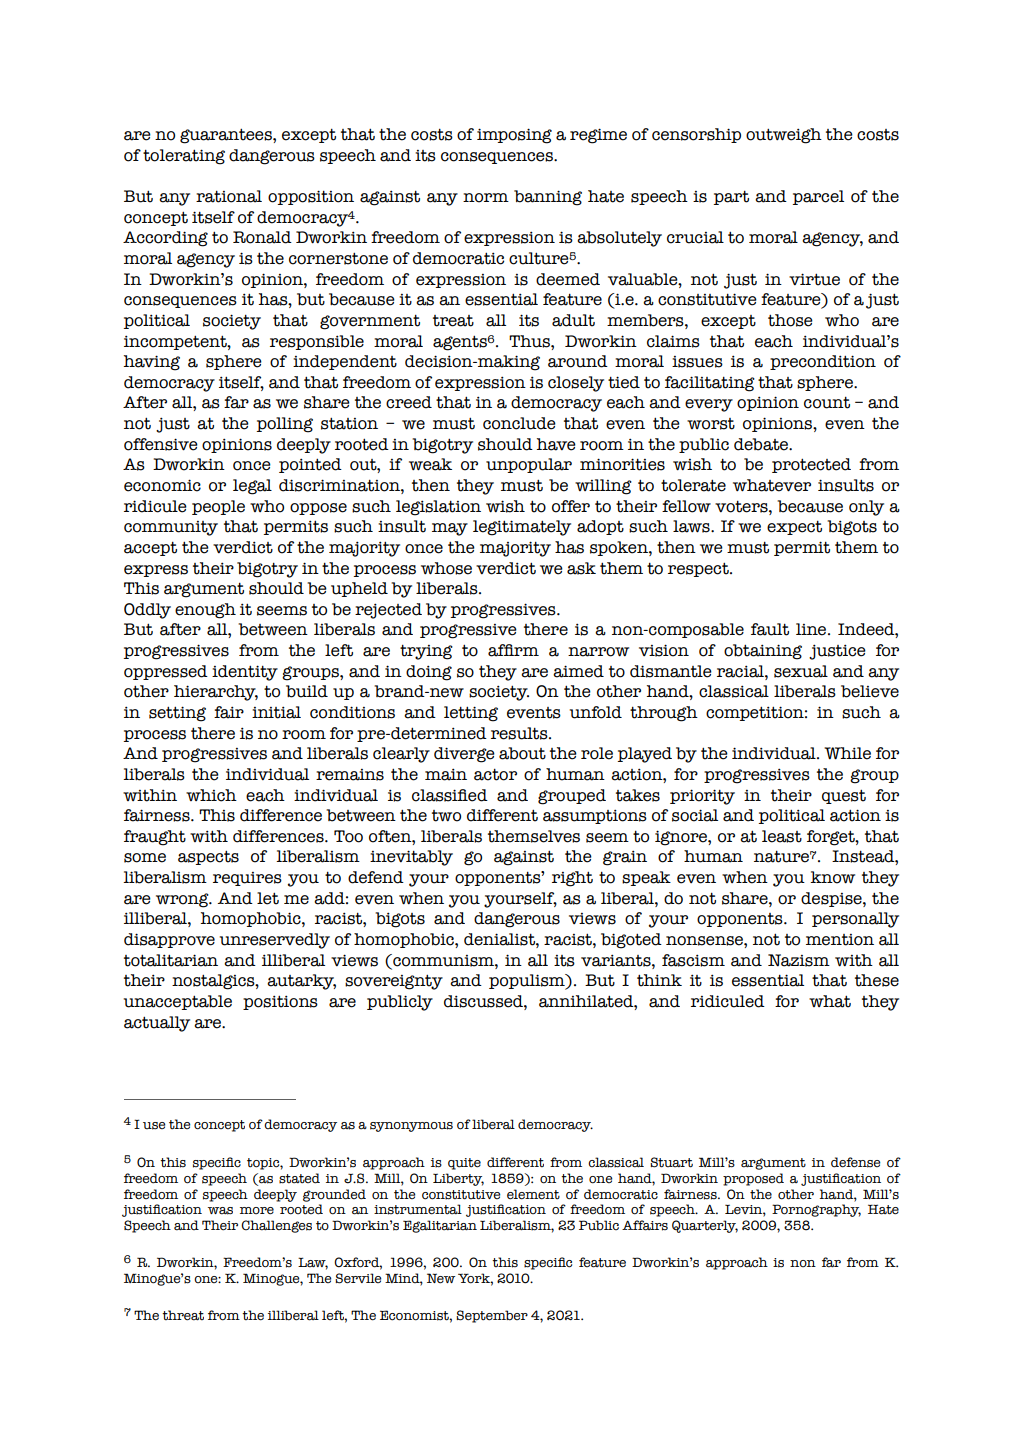  What do you see at coordinates (486, 198) in the screenshot?
I see `norm` at bounding box center [486, 198].
